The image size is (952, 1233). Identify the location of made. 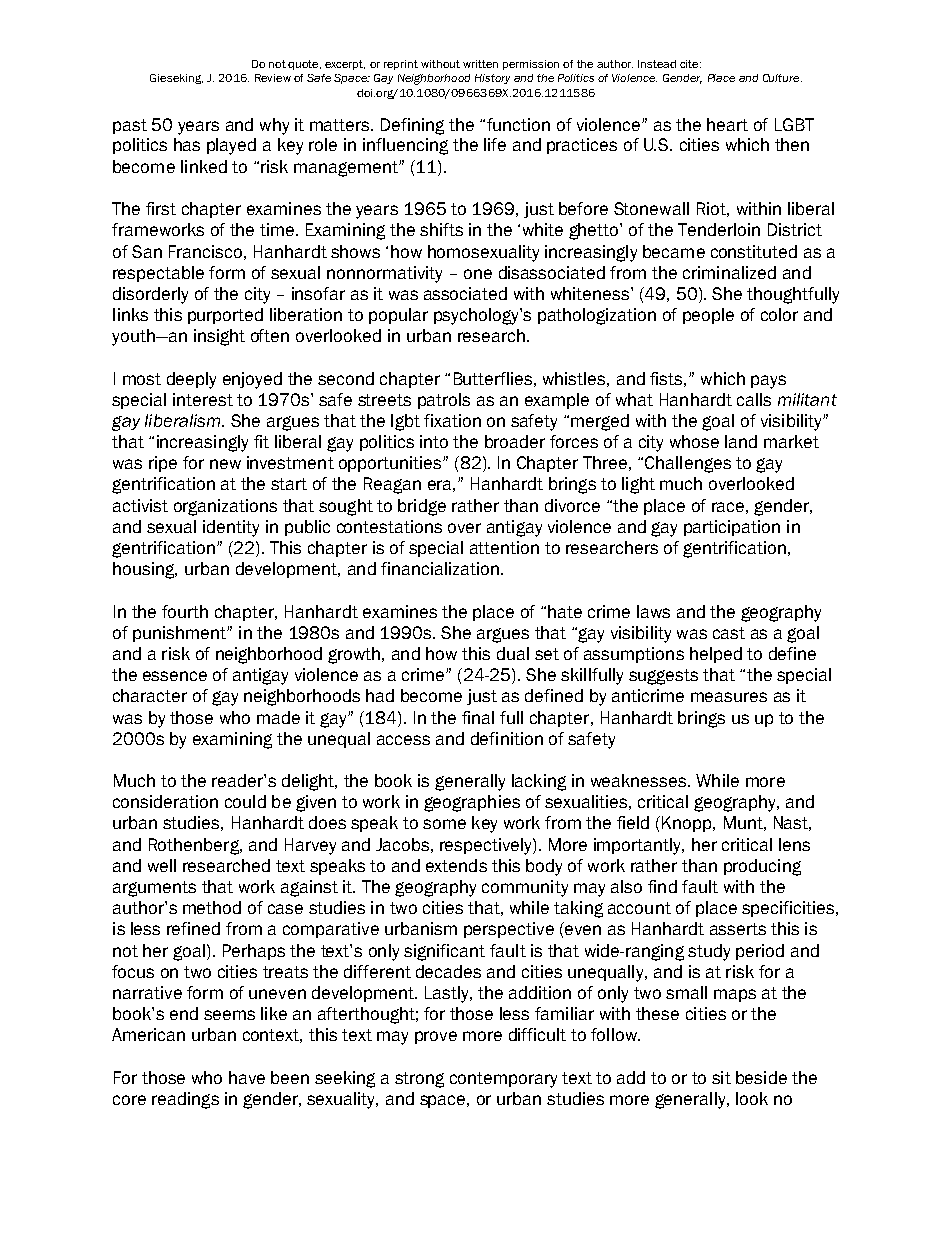
(278, 717).
